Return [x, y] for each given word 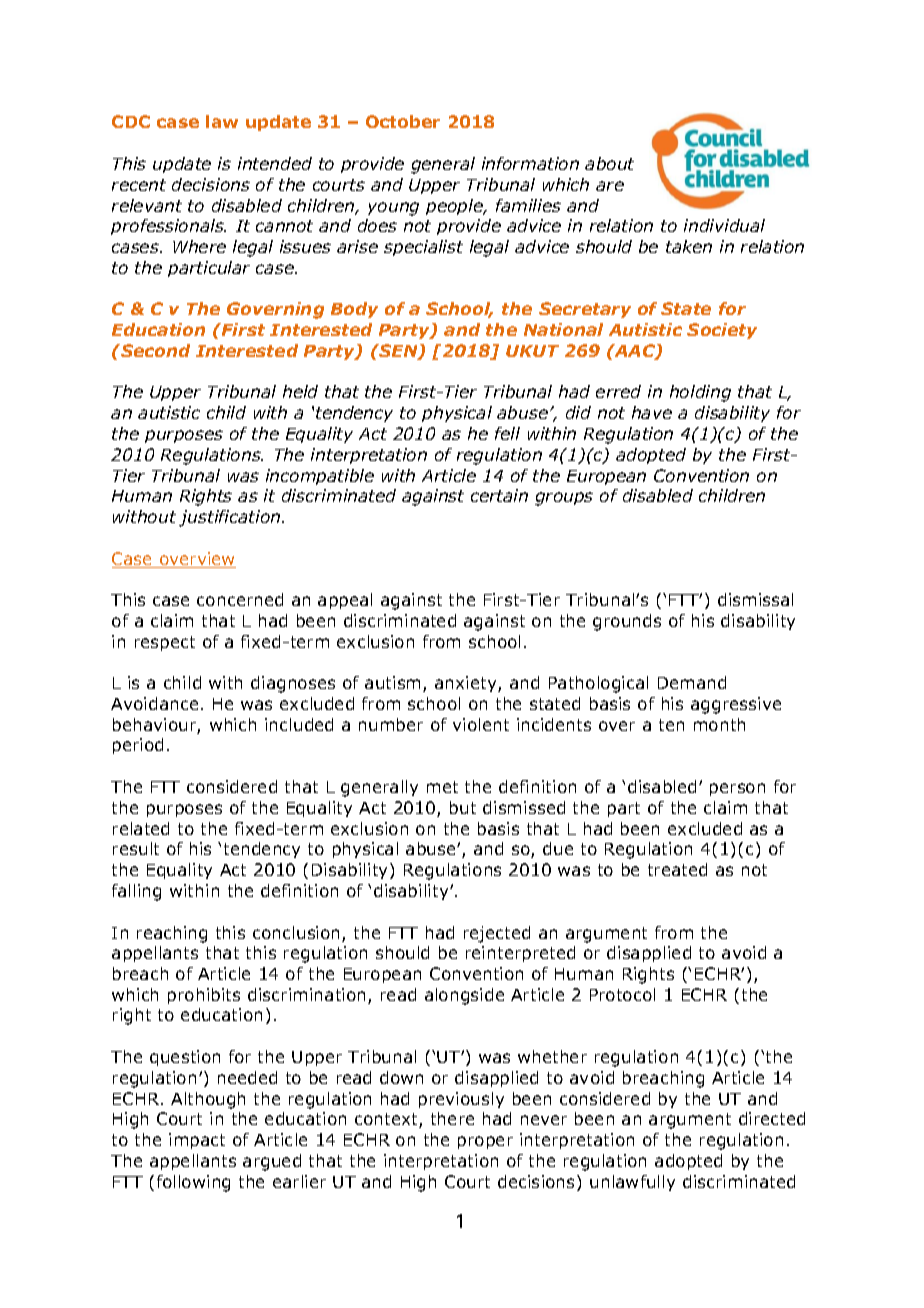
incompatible [320, 477]
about [609, 163]
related [141, 828]
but [463, 807]
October [403, 121]
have [652, 412]
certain [499, 495]
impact [197, 1141]
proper [485, 1142]
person [737, 789]
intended [275, 163]
